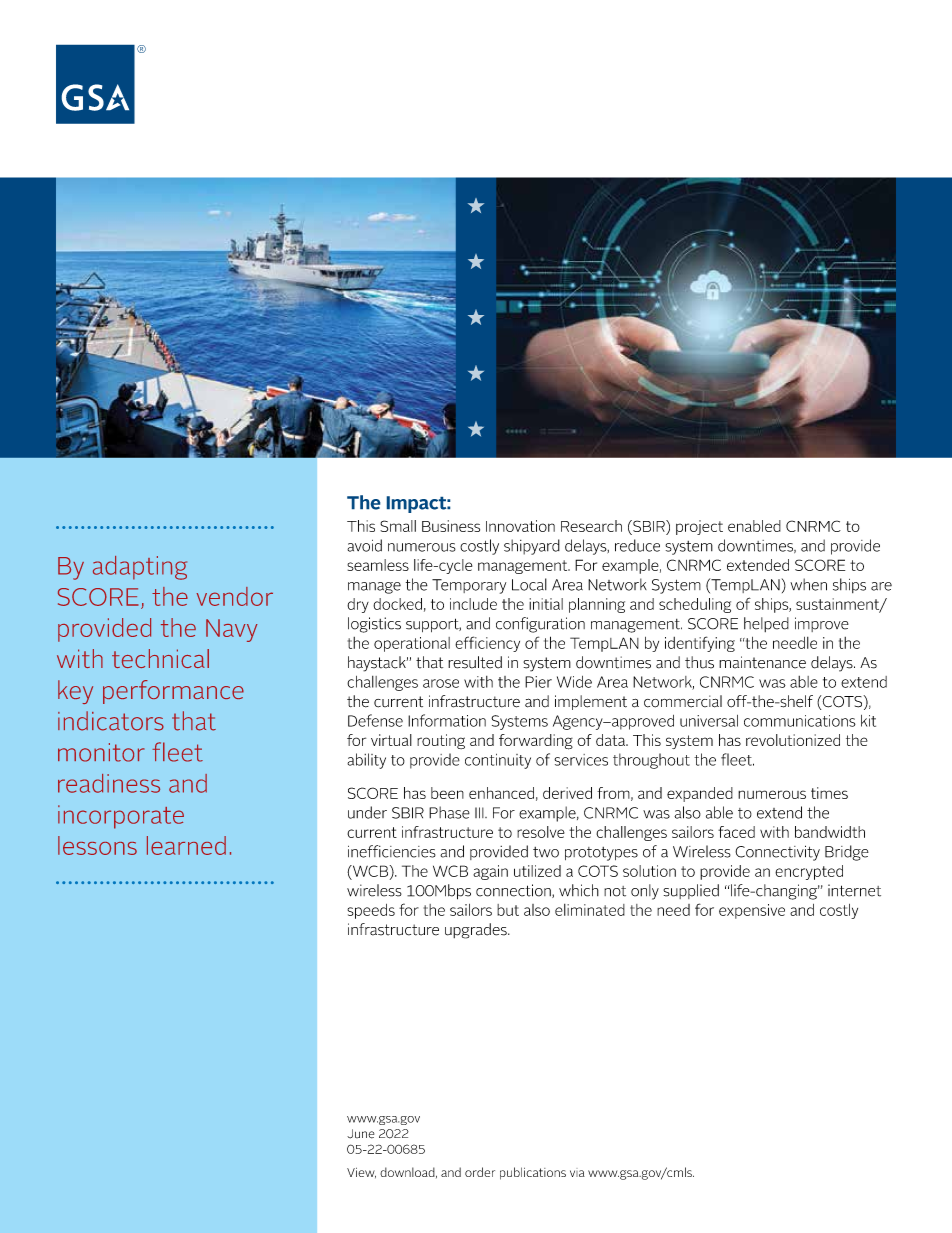 The width and height of the screenshot is (952, 1233). I want to click on performance, so click(173, 692).
